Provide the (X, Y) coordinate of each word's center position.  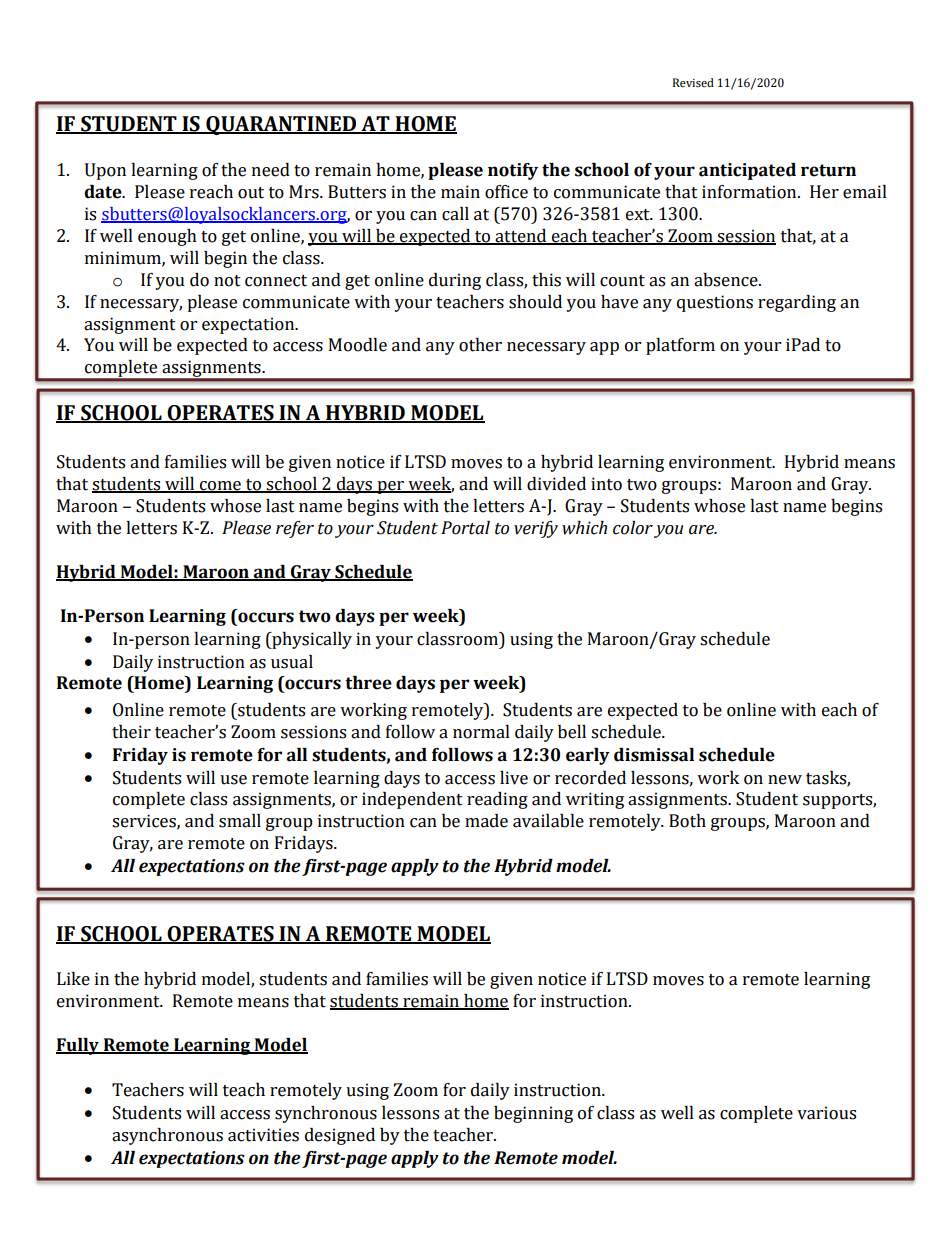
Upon (105, 171)
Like (73, 979)
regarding (797, 303)
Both (687, 821)
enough (167, 237)
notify (513, 171)
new (785, 780)
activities (263, 1135)
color (633, 528)
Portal (465, 528)
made (486, 821)
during (455, 281)
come (220, 487)
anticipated (747, 171)
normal (481, 732)
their (131, 732)
